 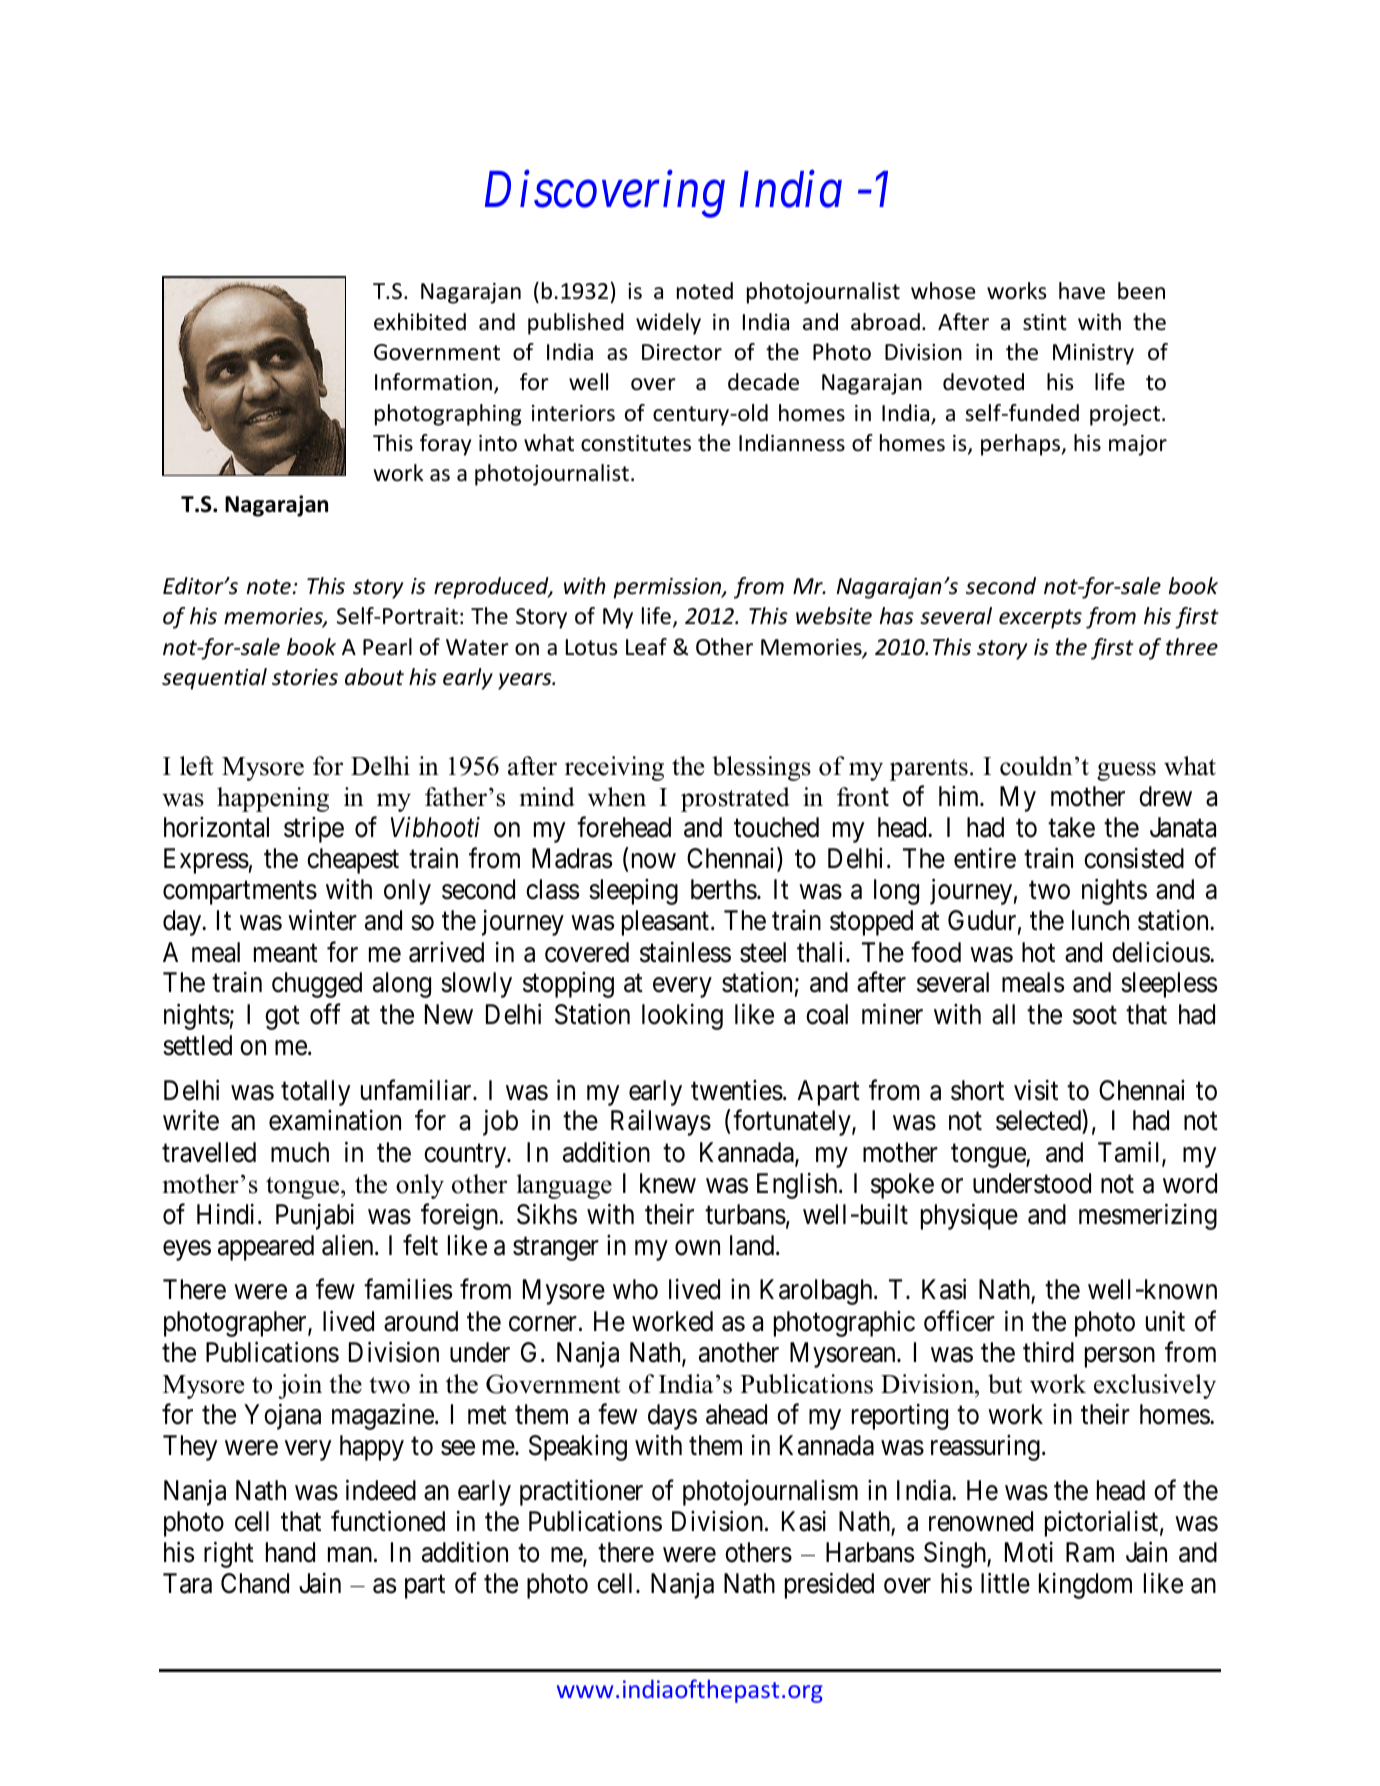 I want to click on prostrated, so click(x=735, y=799).
